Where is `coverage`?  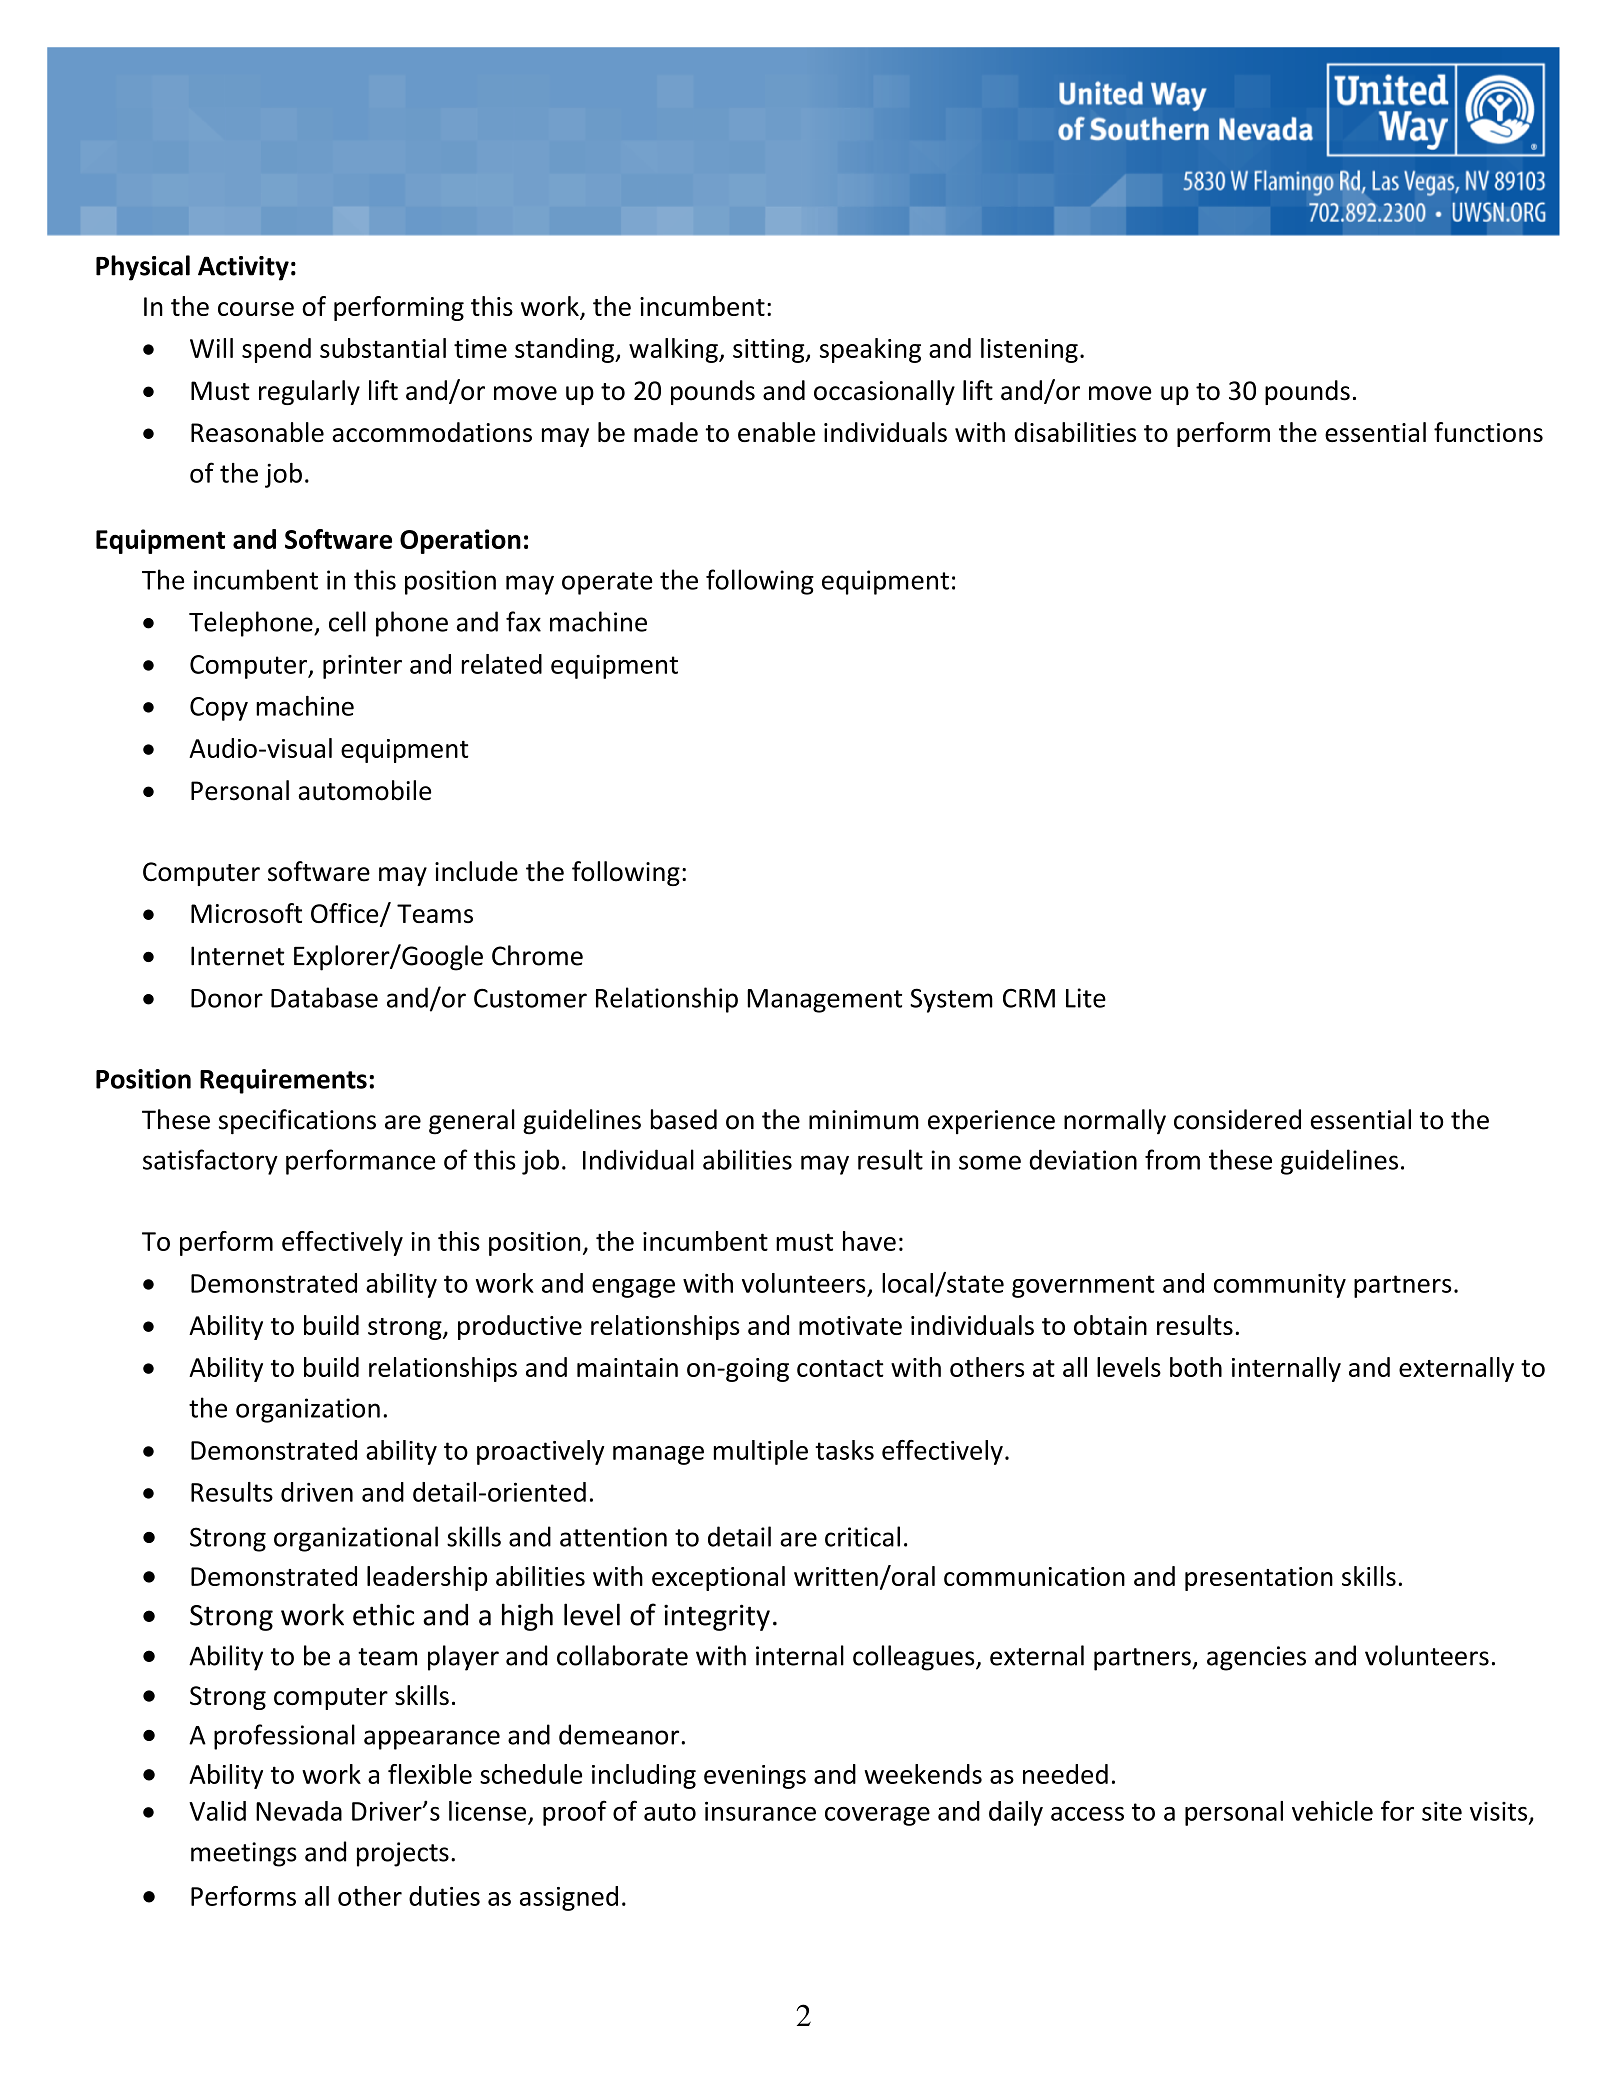
coverage is located at coordinates (877, 1816).
